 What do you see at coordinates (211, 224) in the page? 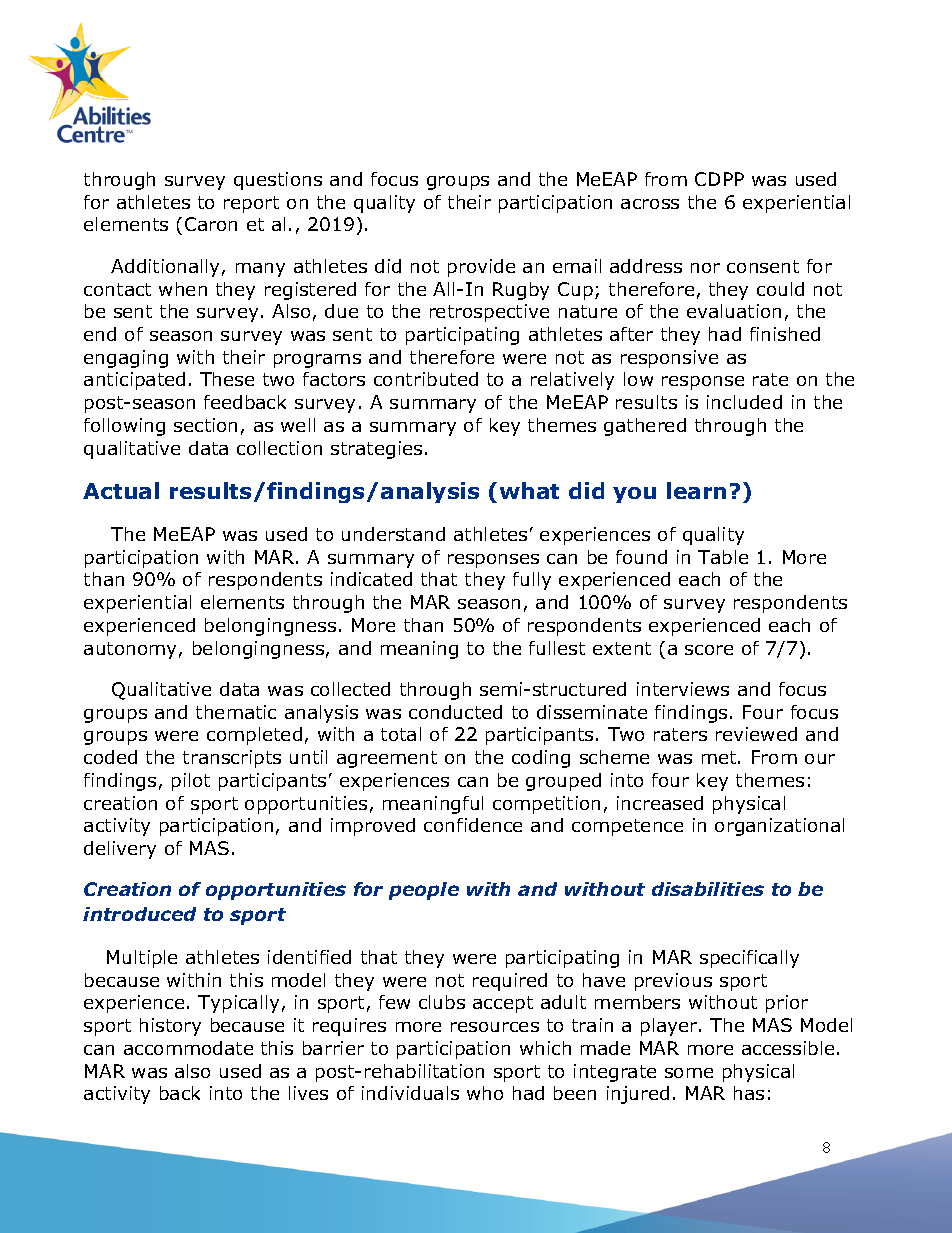
I see `Caron` at bounding box center [211, 224].
